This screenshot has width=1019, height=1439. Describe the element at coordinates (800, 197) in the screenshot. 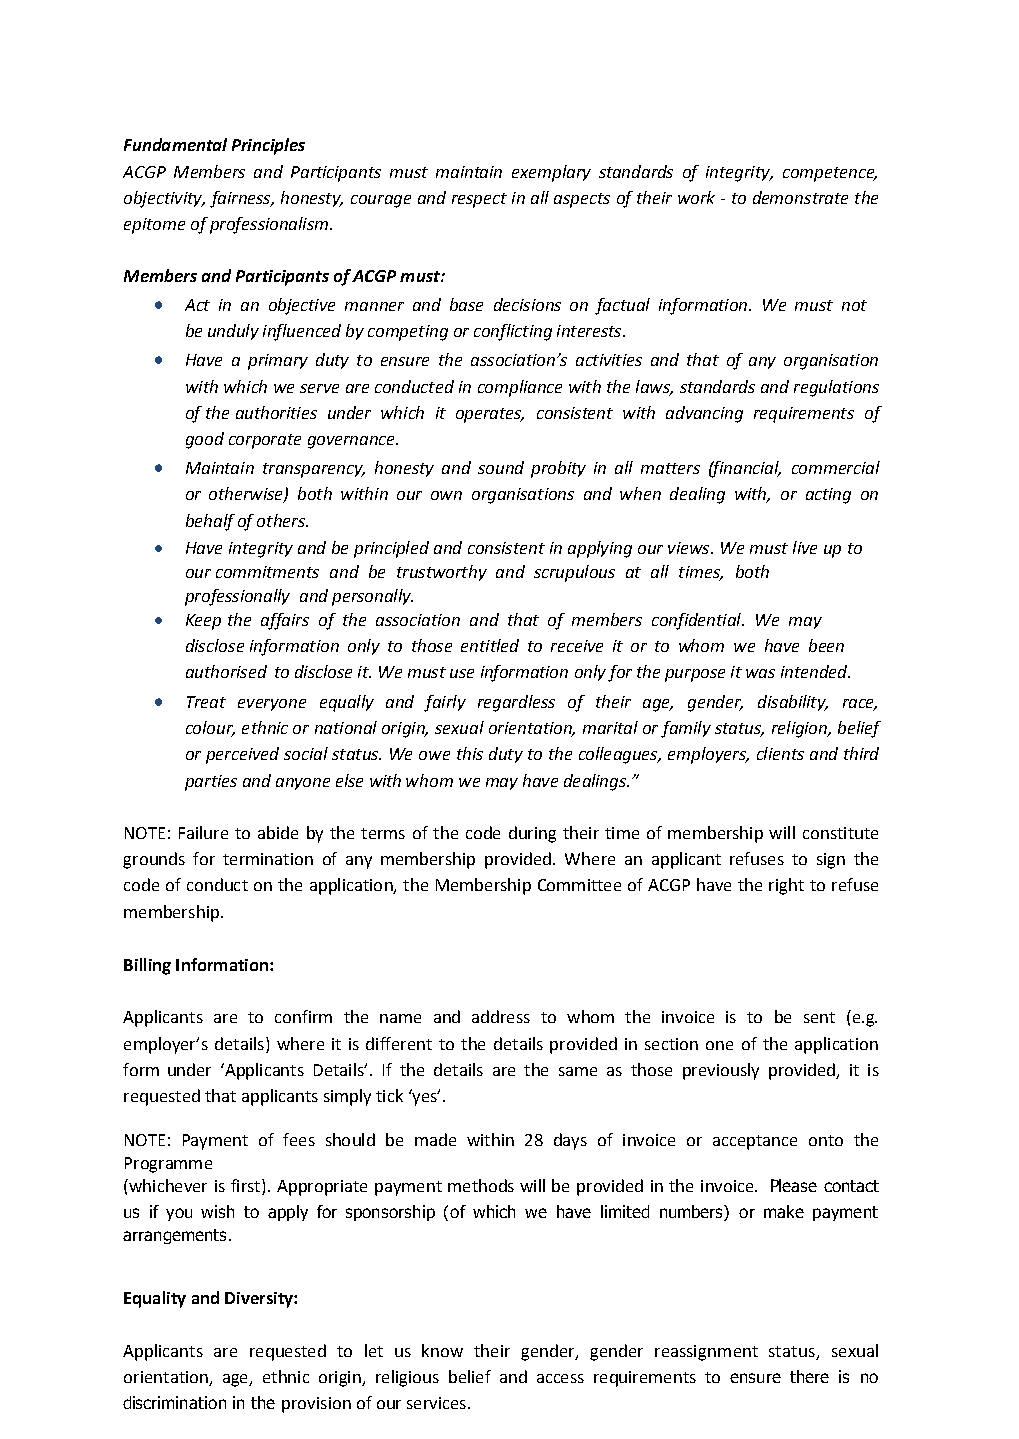

I see `demonstrate` at that location.
